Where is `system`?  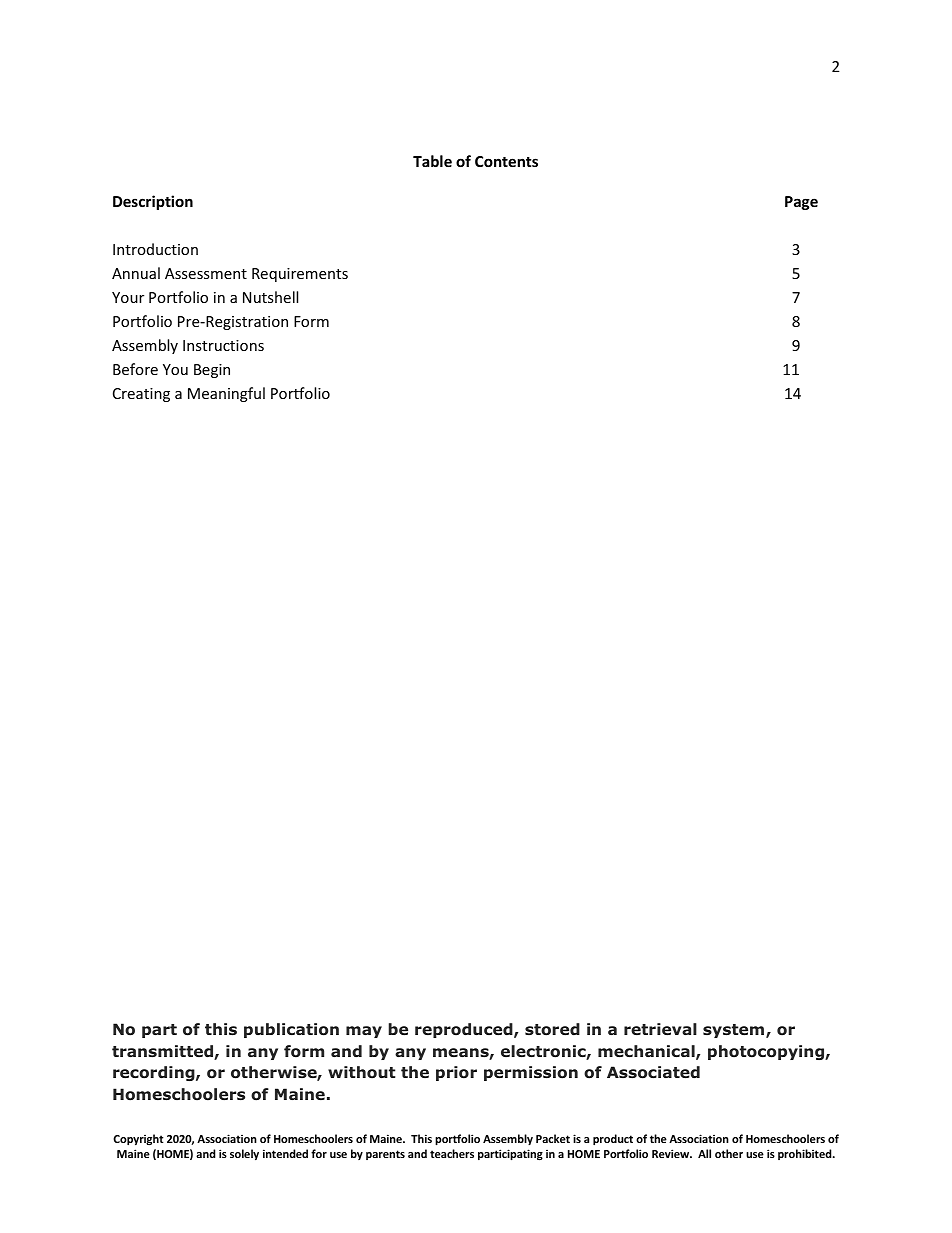 system is located at coordinates (735, 1031).
